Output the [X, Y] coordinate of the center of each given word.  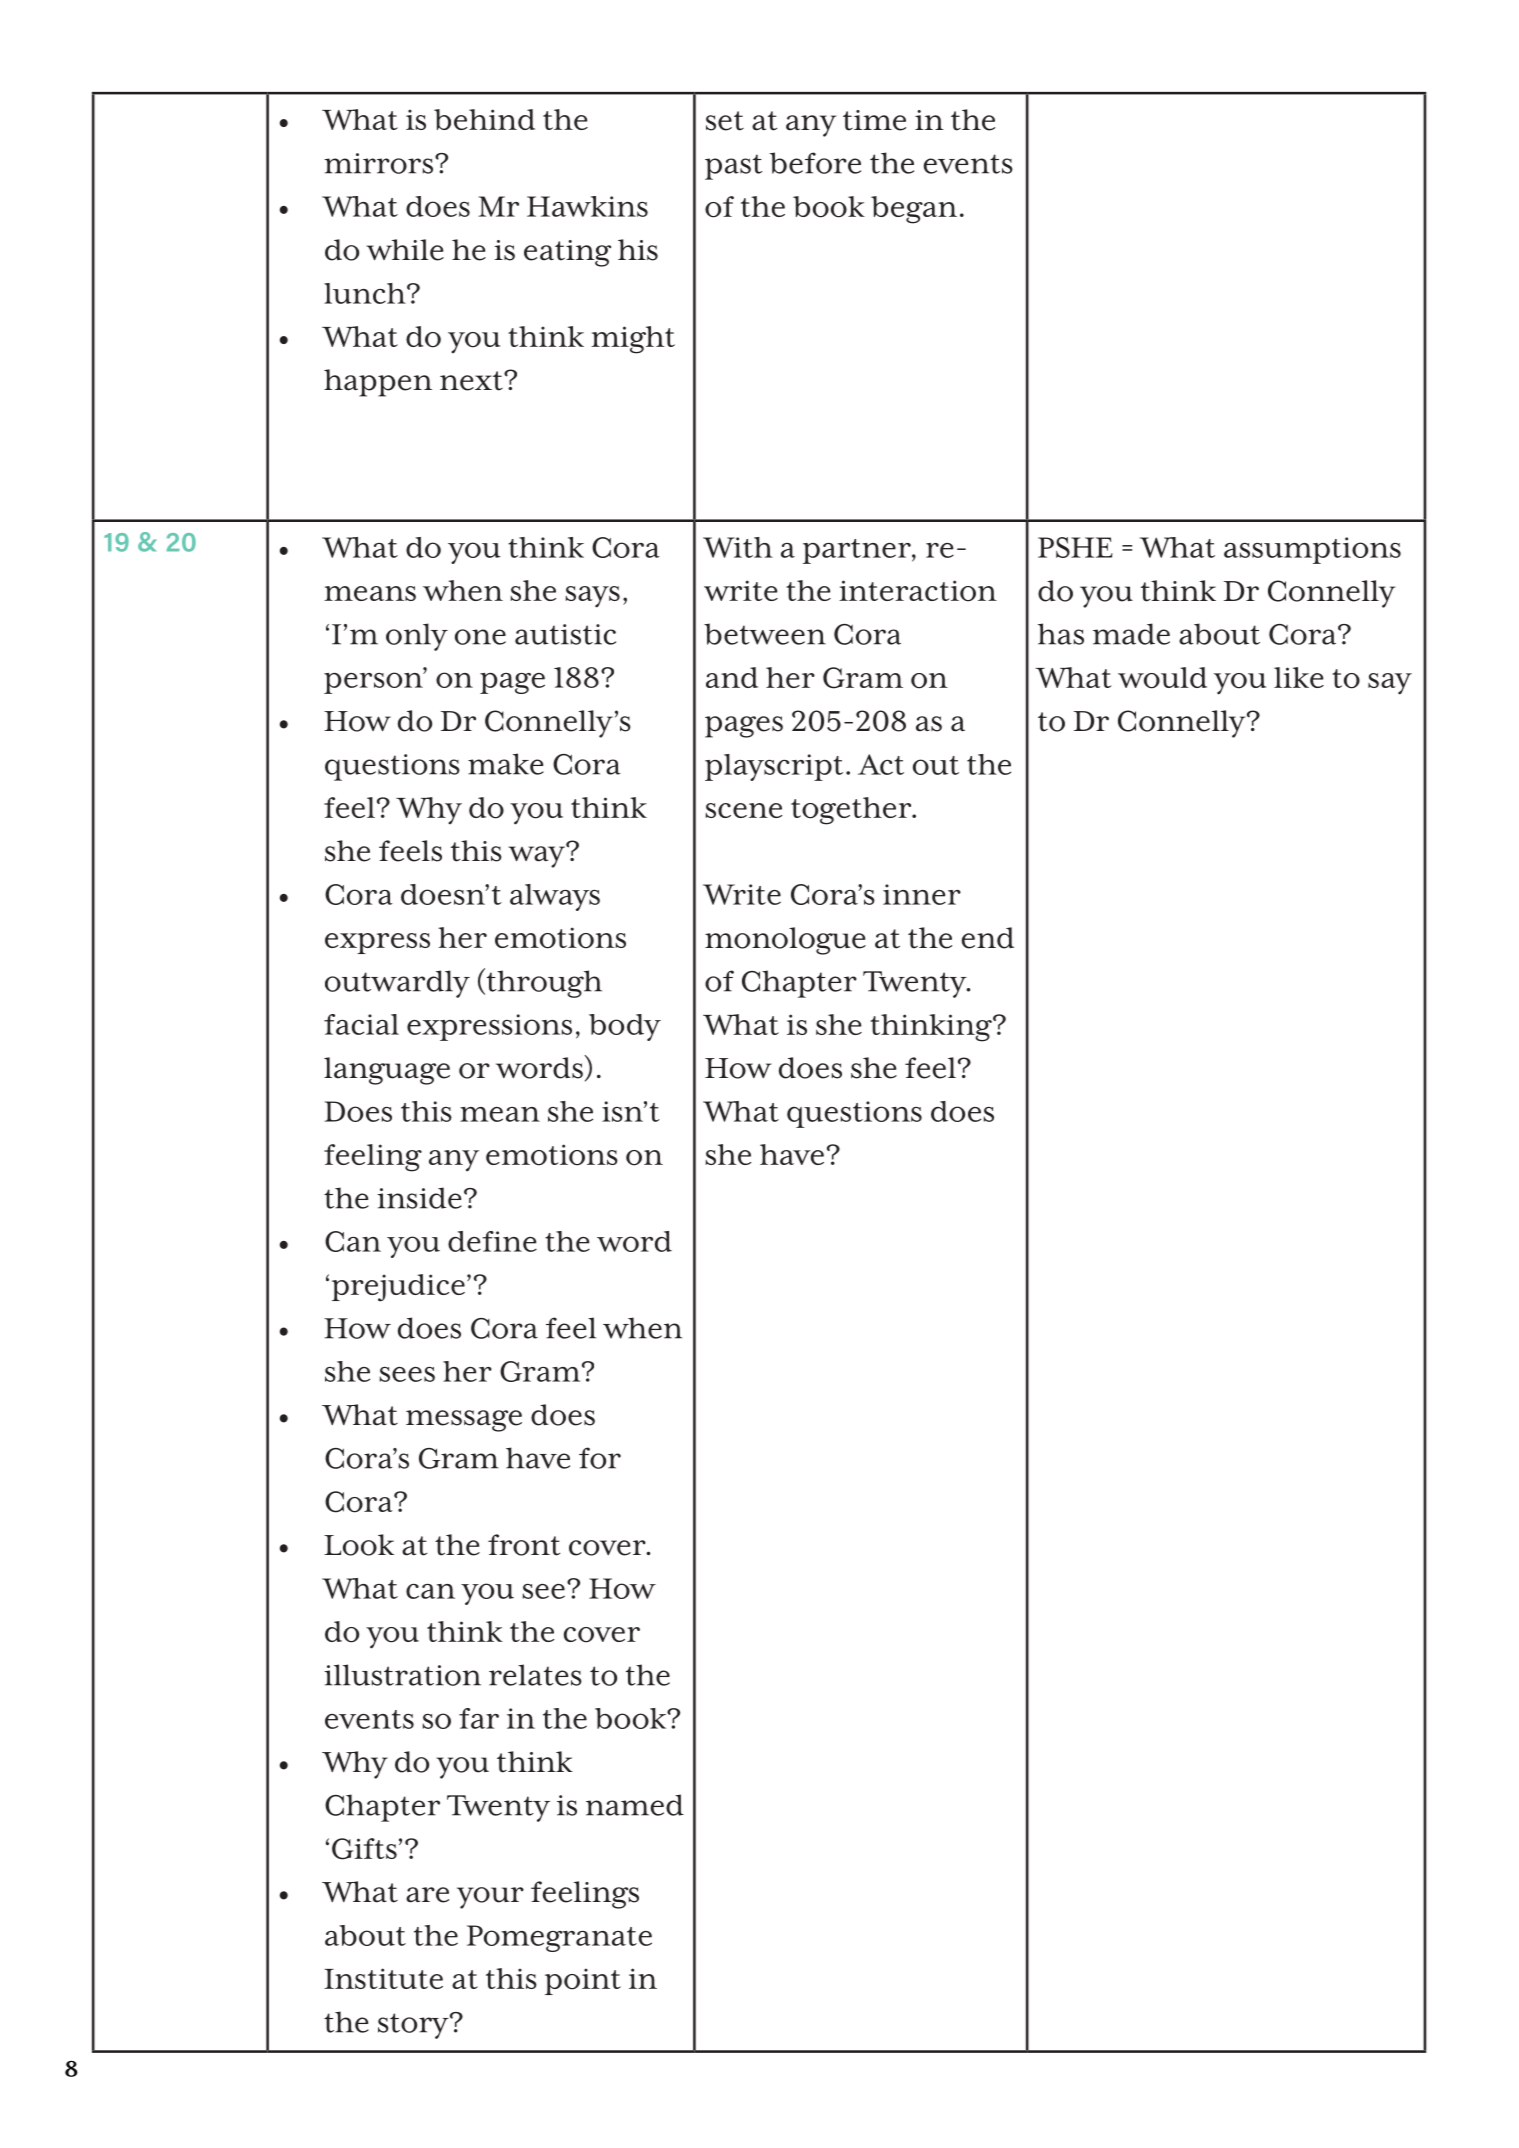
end [988, 938]
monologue [785, 941]
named [635, 1805]
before [815, 163]
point [583, 1981]
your [490, 1898]
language [387, 1071]
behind [484, 119]
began [914, 210]
